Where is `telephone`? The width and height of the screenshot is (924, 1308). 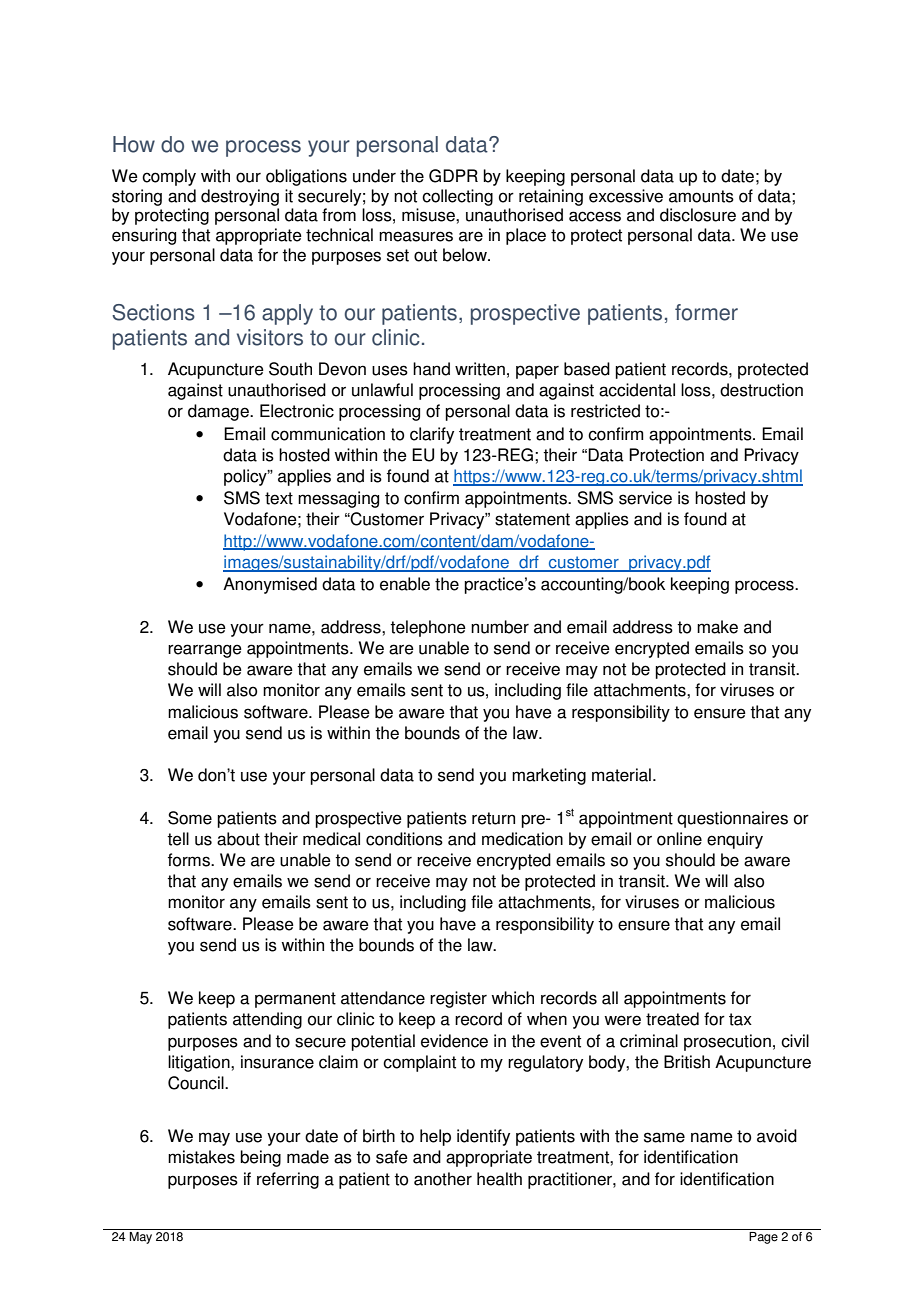
telephone is located at coordinates (428, 628).
